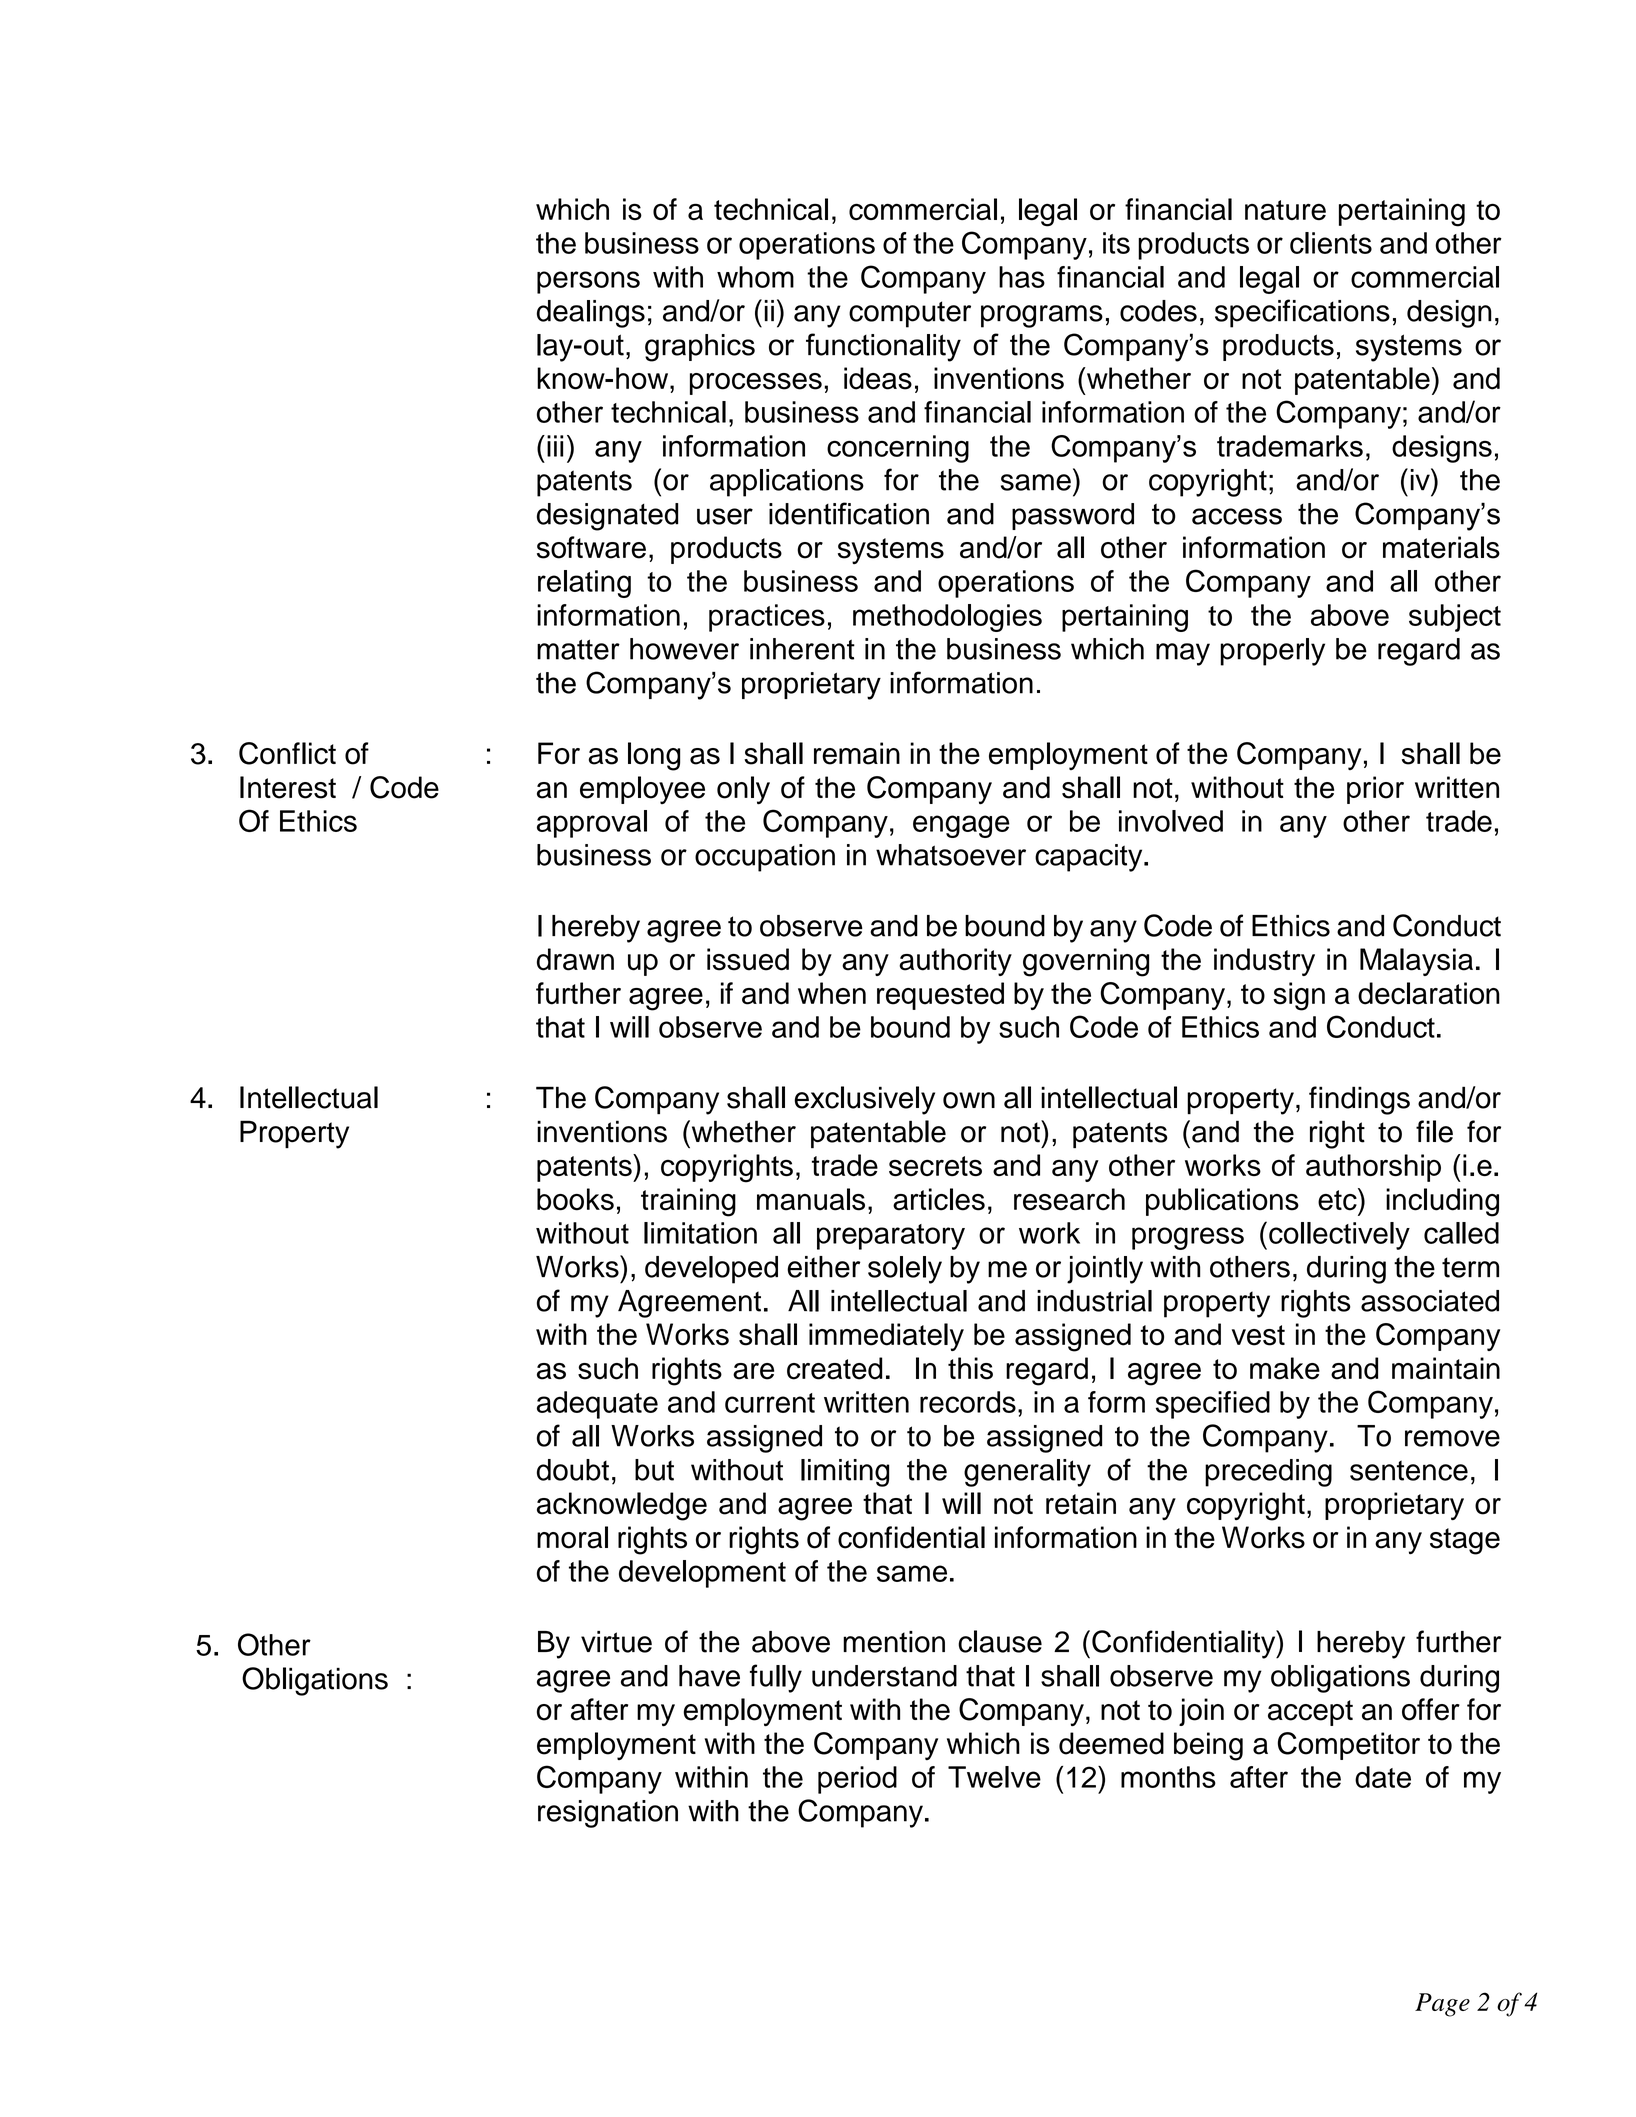 This screenshot has width=1636, height=2117. What do you see at coordinates (1359, 1100) in the screenshot?
I see `findings` at bounding box center [1359, 1100].
